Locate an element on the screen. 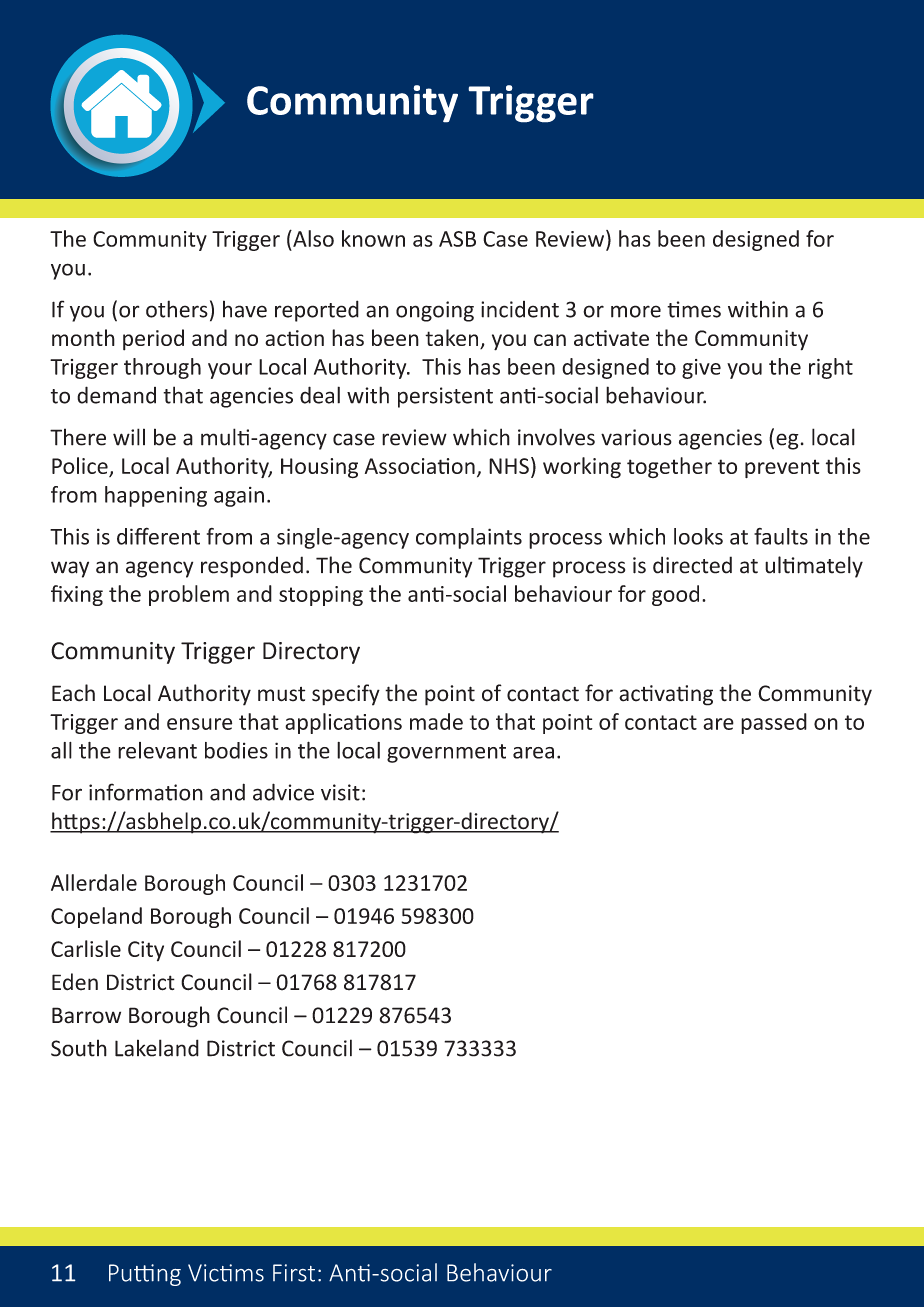 Image resolution: width=924 pixels, height=1307 pixels. looks is located at coordinates (698, 536).
